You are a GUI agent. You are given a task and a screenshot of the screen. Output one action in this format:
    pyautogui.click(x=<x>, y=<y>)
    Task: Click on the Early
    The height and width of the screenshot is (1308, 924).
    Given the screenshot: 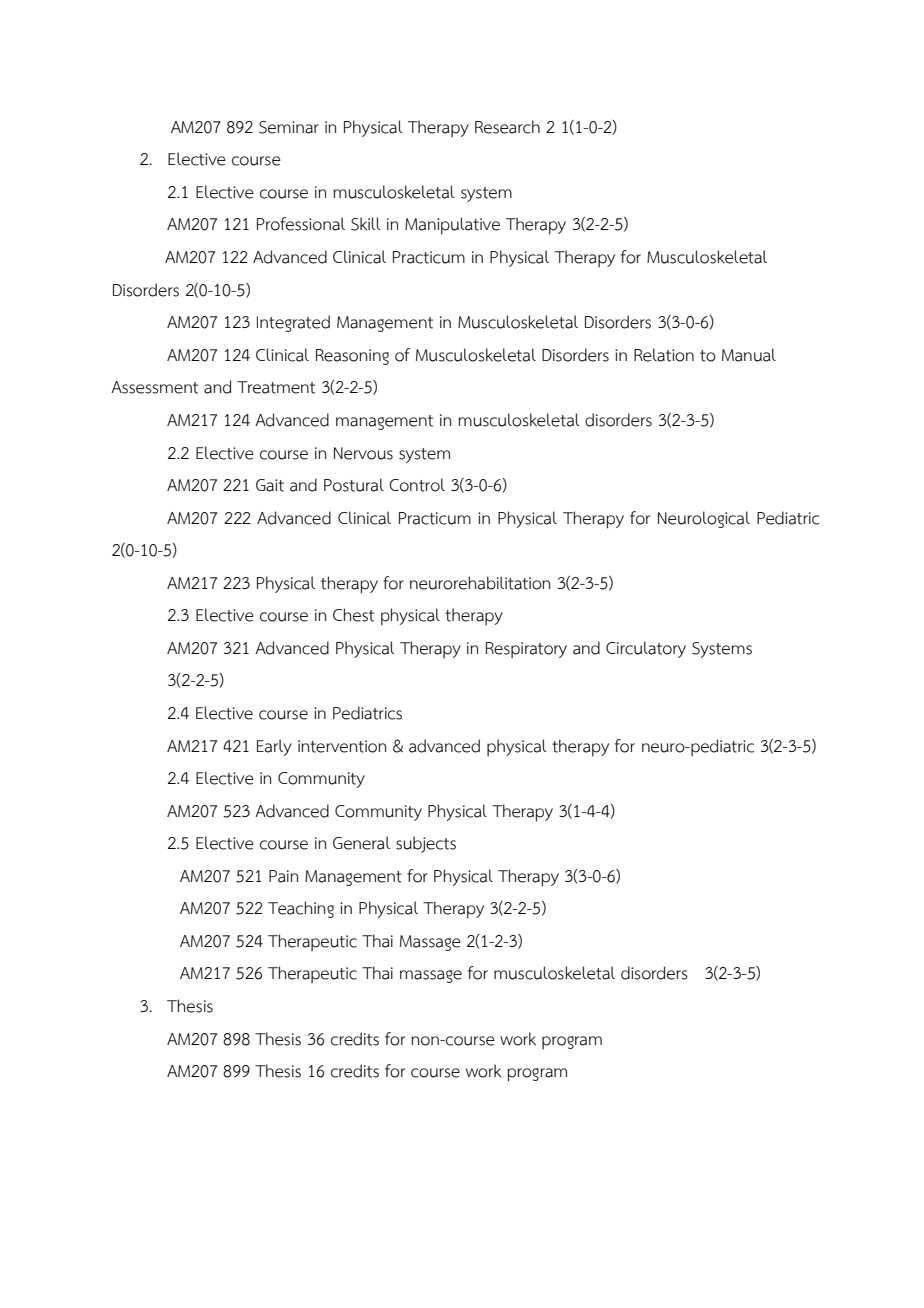 What is the action you would take?
    pyautogui.click(x=274, y=747)
